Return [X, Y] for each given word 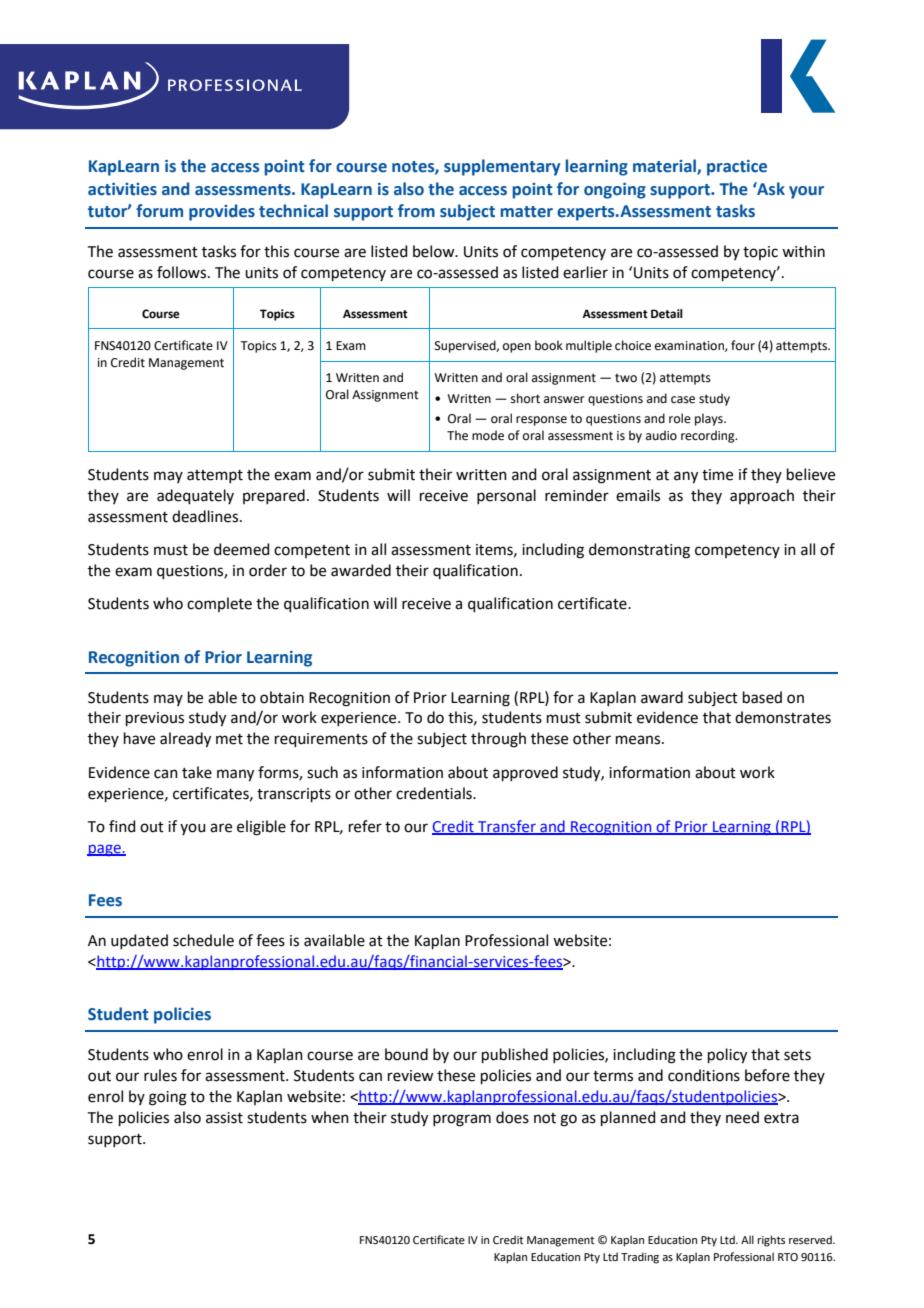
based [762, 697]
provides [222, 212]
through [498, 740]
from [416, 211]
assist [224, 1118]
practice [737, 168]
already [185, 740]
